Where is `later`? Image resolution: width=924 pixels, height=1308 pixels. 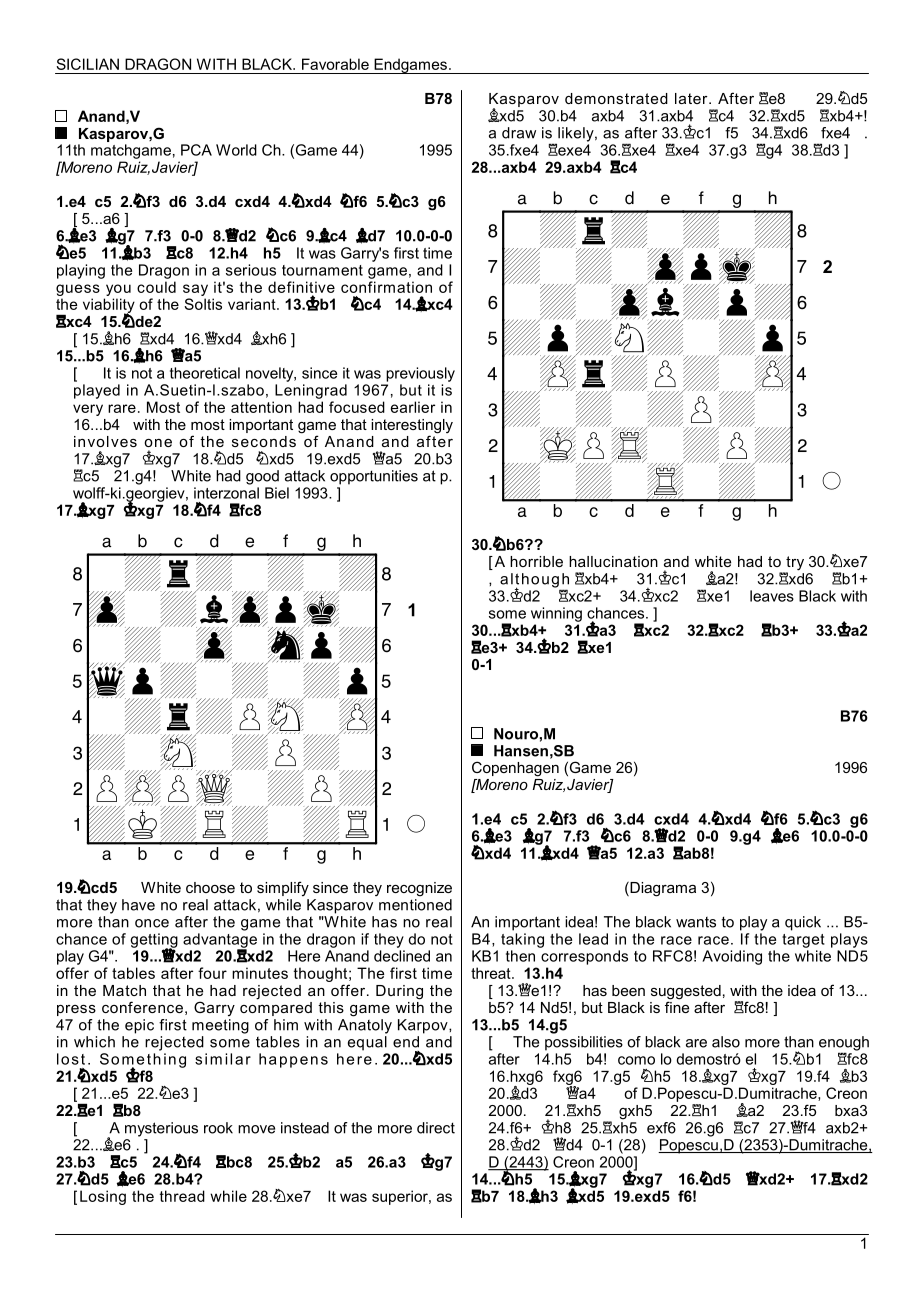
later is located at coordinates (692, 98).
